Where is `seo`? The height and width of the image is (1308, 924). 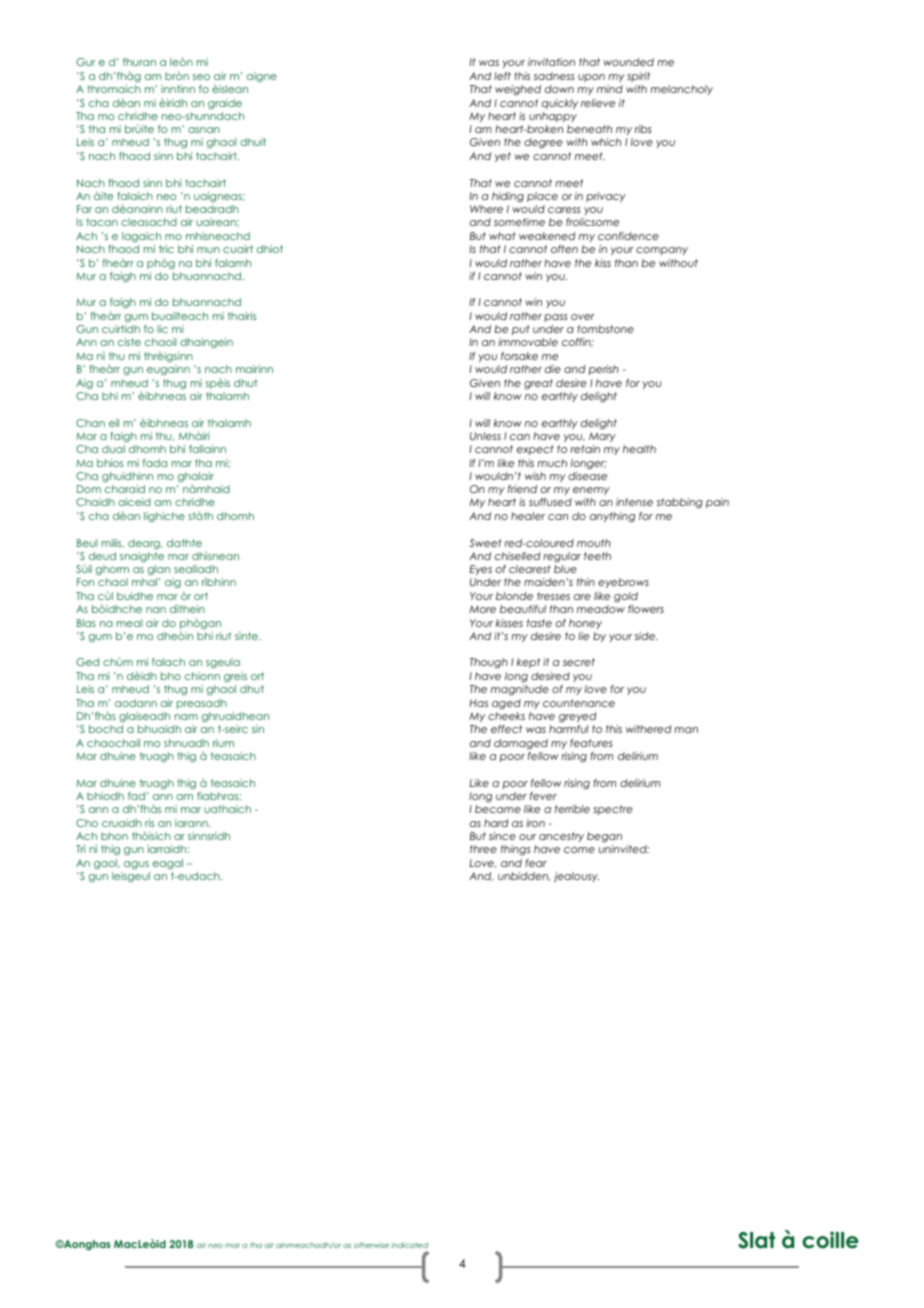
seo is located at coordinates (201, 77).
